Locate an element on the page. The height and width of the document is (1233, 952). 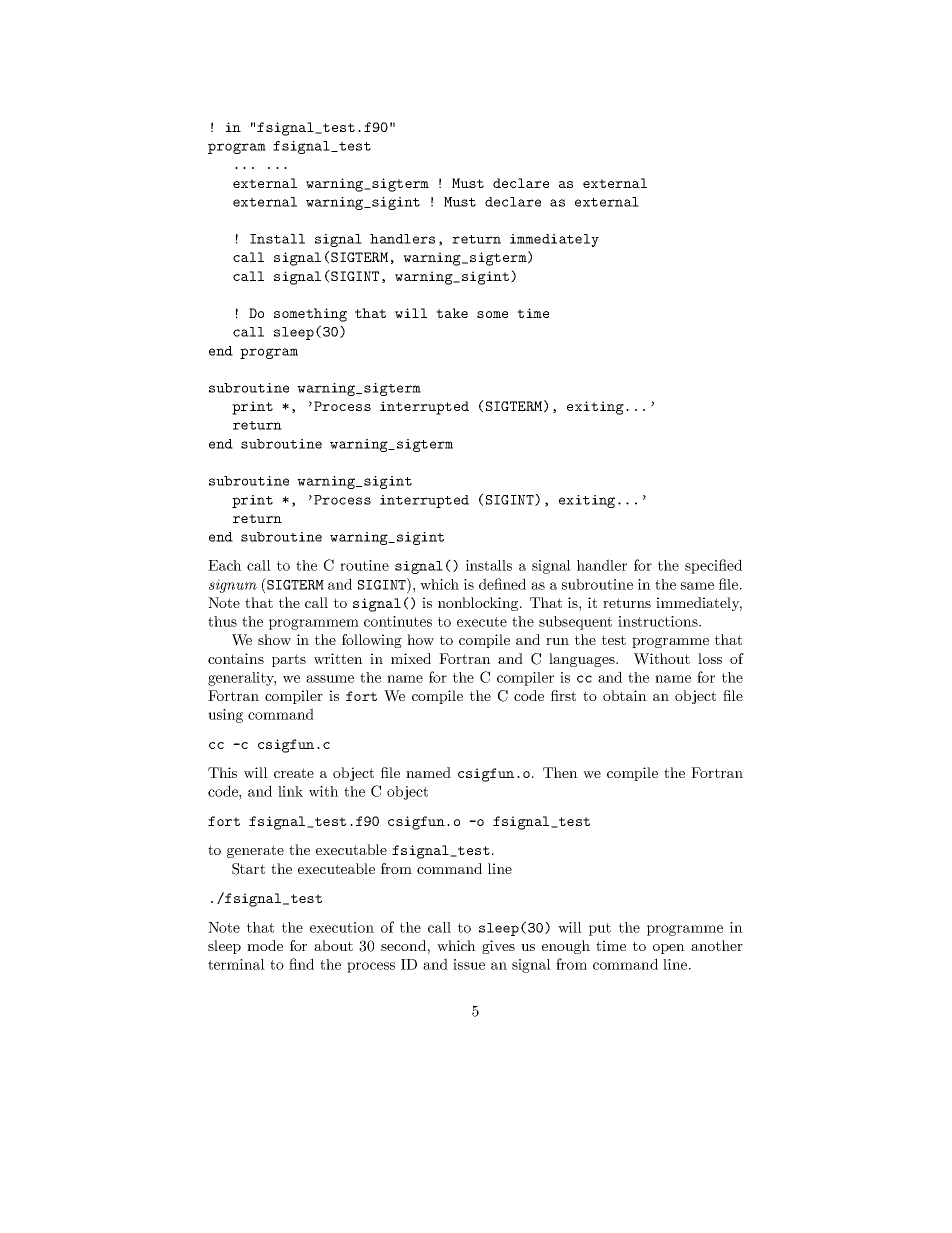
same is located at coordinates (697, 586).
